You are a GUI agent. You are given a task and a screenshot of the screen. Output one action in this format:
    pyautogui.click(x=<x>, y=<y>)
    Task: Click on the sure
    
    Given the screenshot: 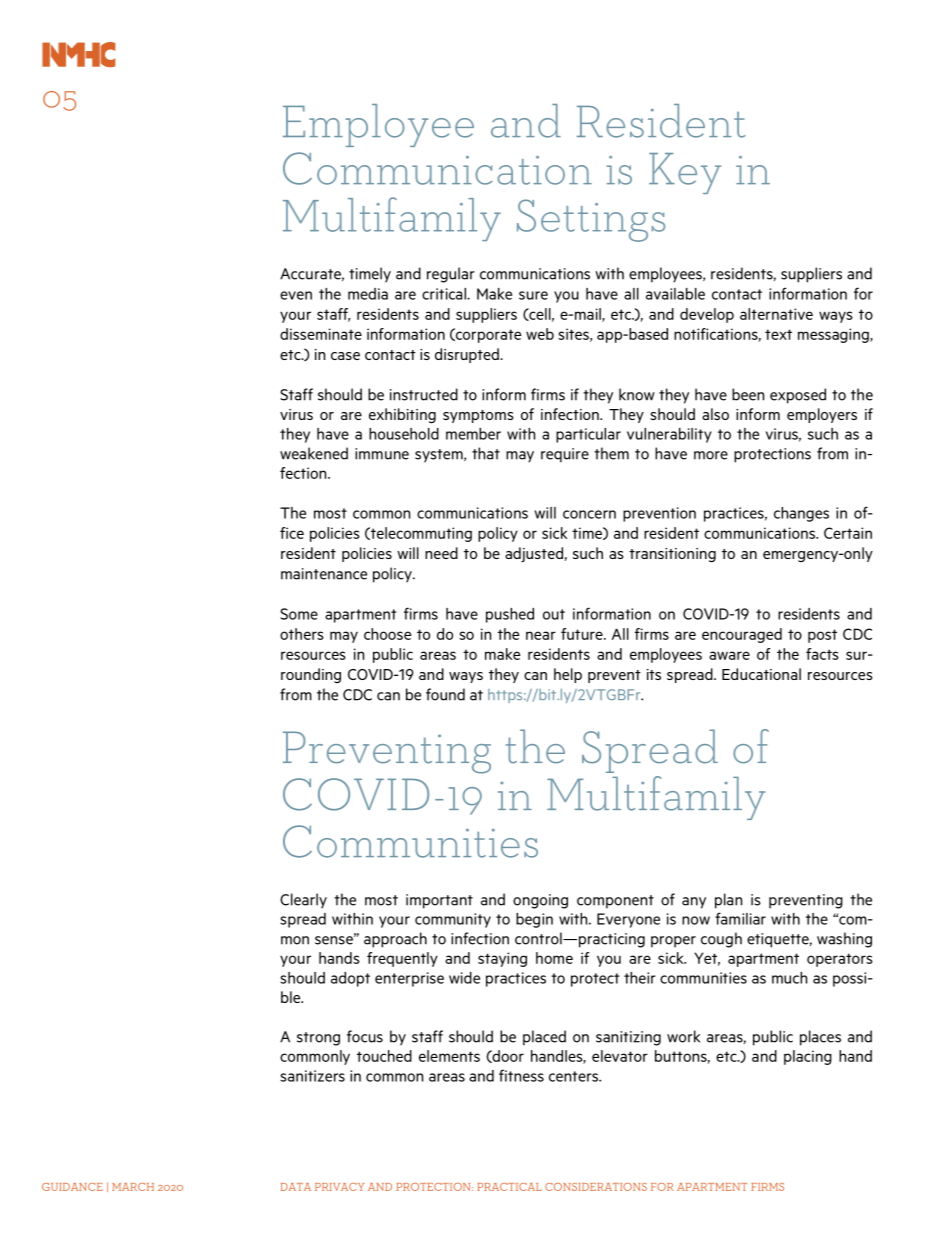 What is the action you would take?
    pyautogui.click(x=533, y=295)
